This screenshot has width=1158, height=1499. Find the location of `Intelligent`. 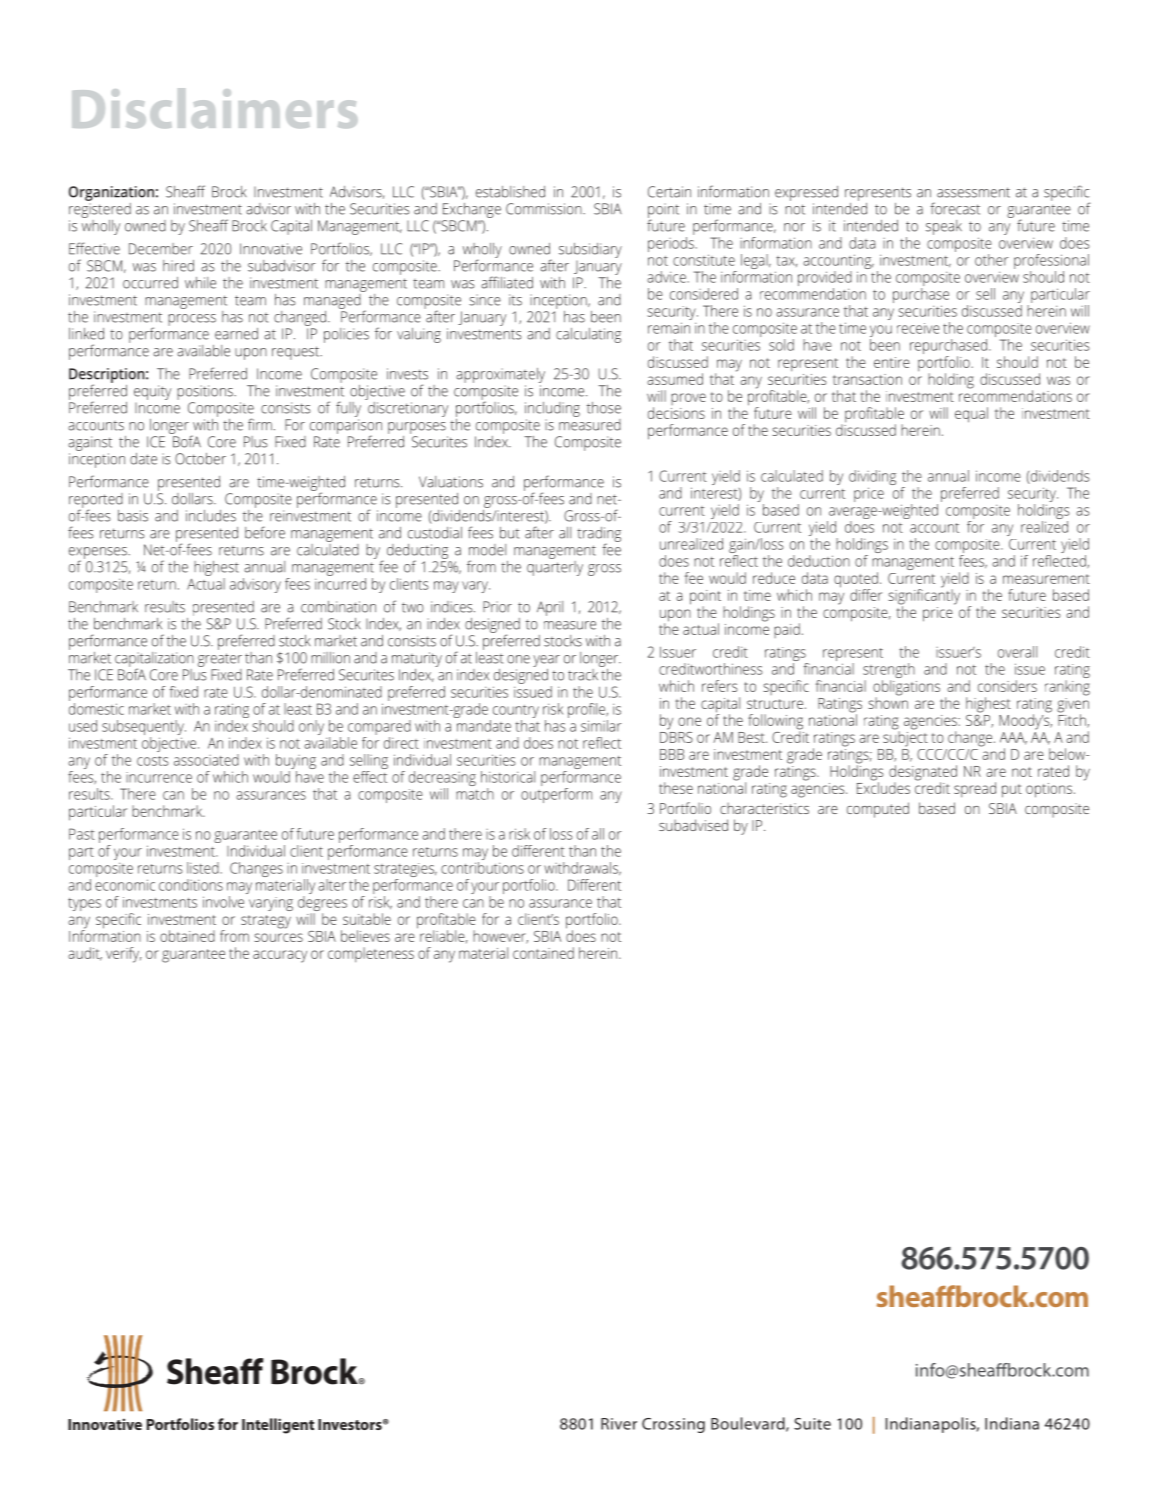

Intelligent is located at coordinates (278, 1426).
